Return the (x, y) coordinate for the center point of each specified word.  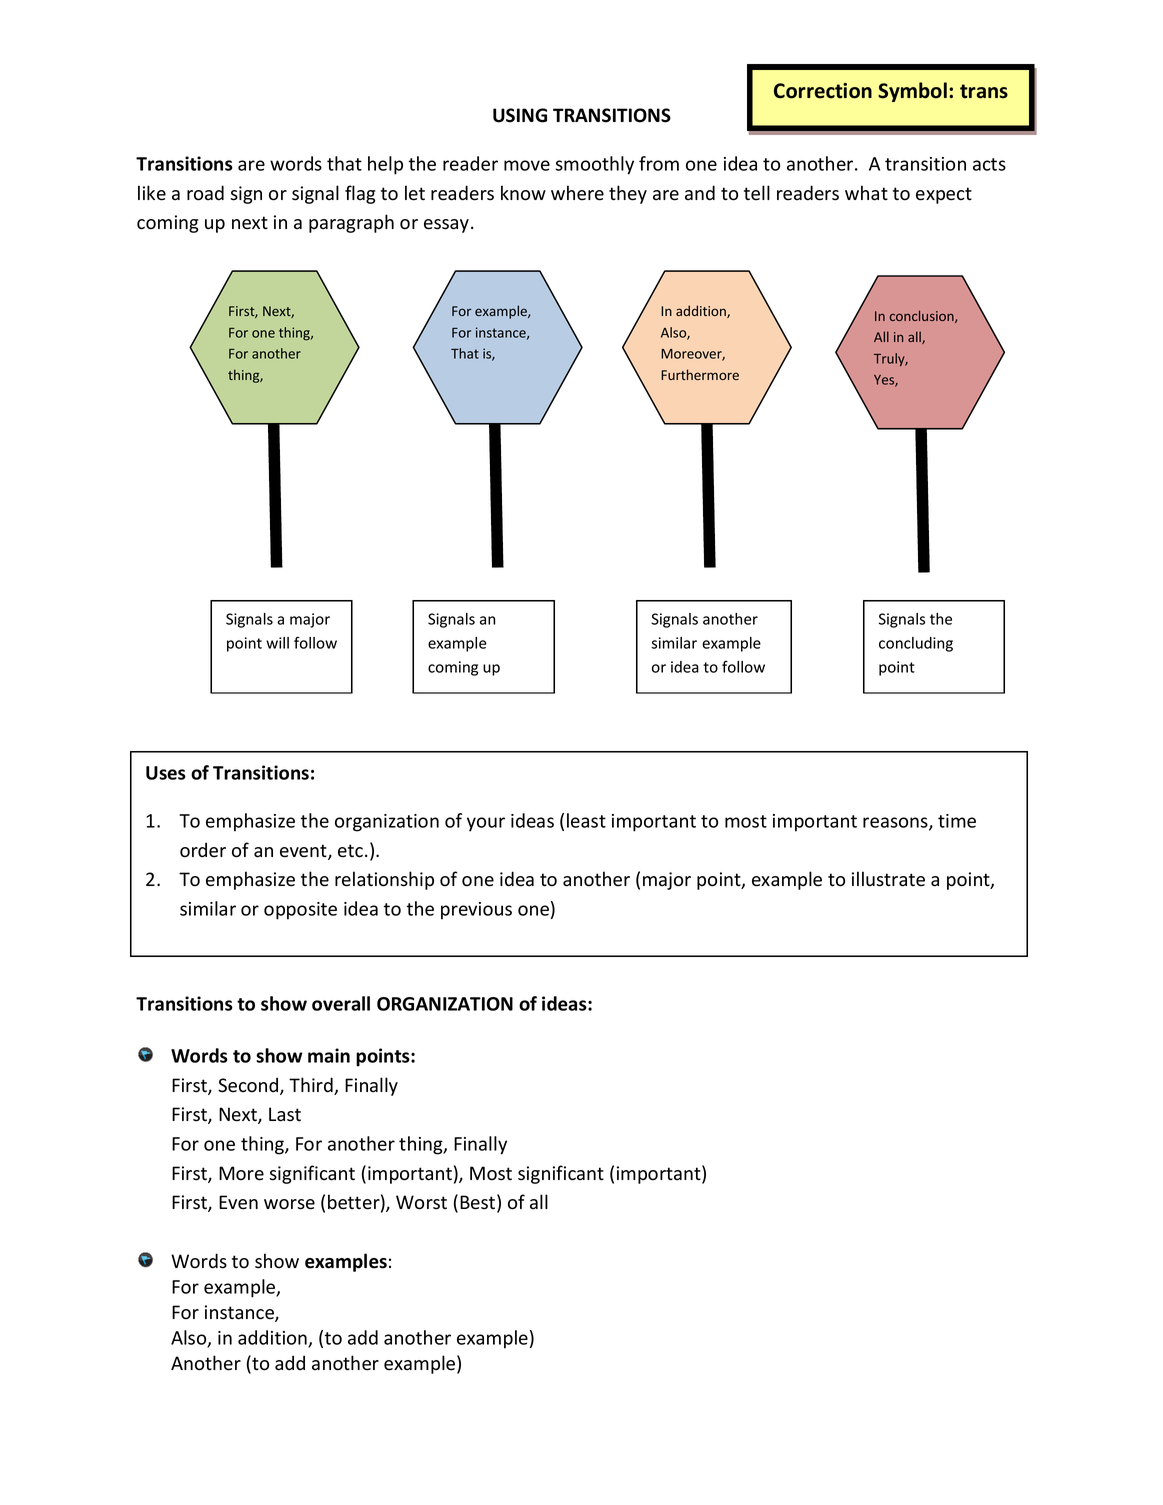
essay (448, 226)
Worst (421, 1202)
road (205, 193)
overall (341, 1003)
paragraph (351, 223)
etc (352, 851)
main (329, 1055)
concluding (916, 644)
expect (944, 195)
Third (312, 1086)
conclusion (923, 316)
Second (249, 1086)
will (277, 643)
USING (520, 115)
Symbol (912, 92)
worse (289, 1204)
